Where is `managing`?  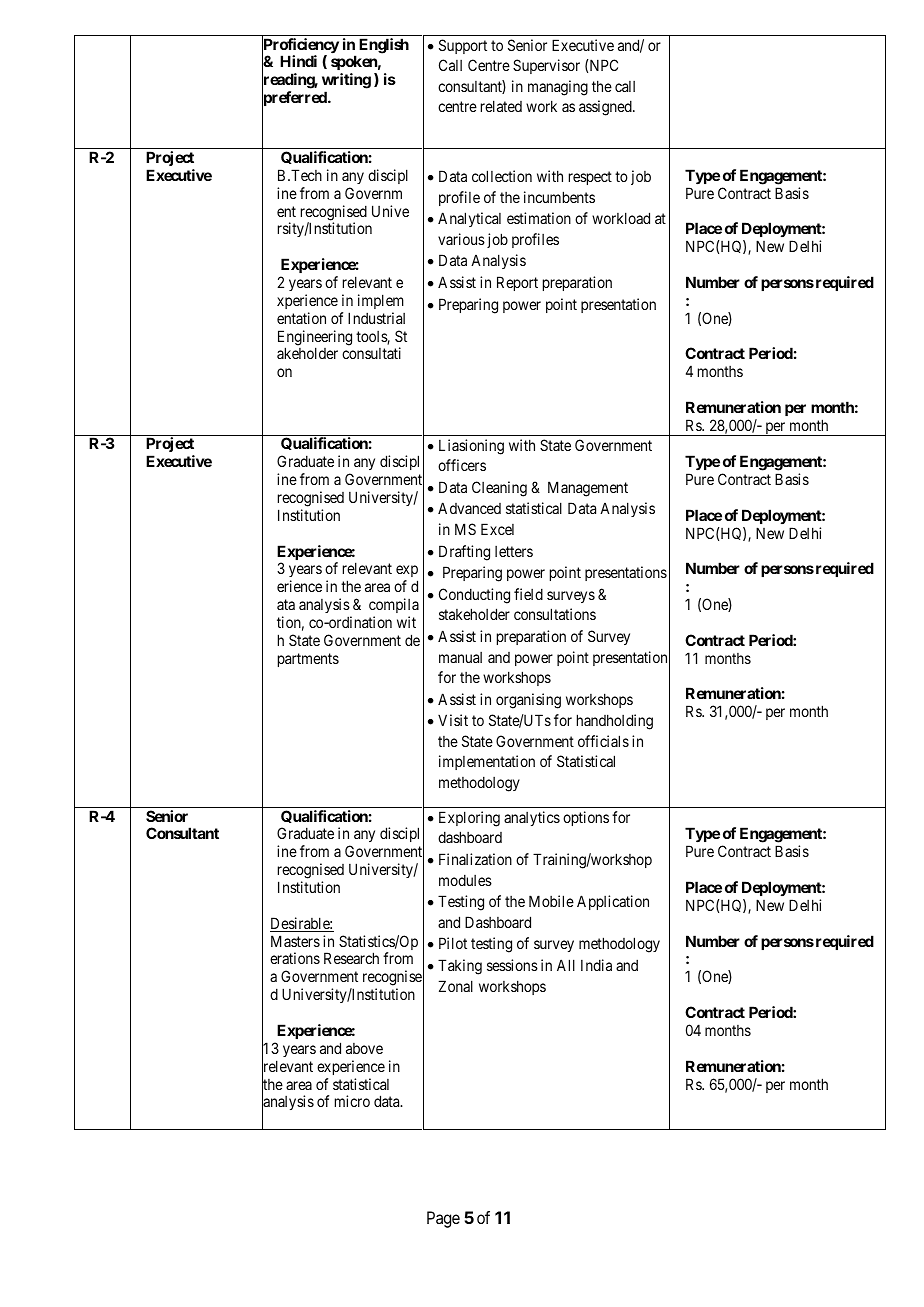
managing is located at coordinates (558, 88).
